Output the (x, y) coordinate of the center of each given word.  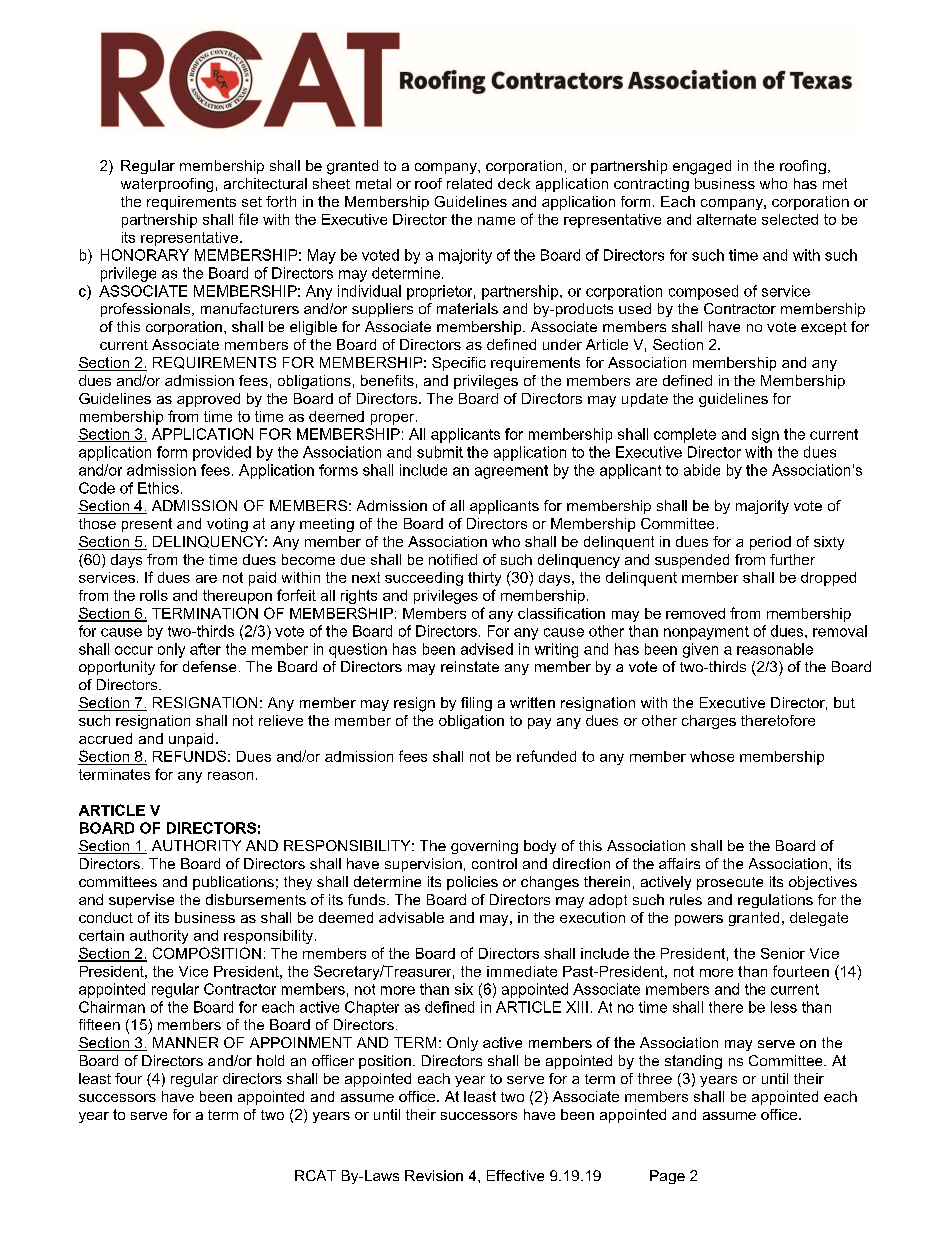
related (469, 183)
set (252, 202)
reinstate (470, 666)
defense (209, 666)
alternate (726, 219)
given (700, 650)
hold (270, 1060)
